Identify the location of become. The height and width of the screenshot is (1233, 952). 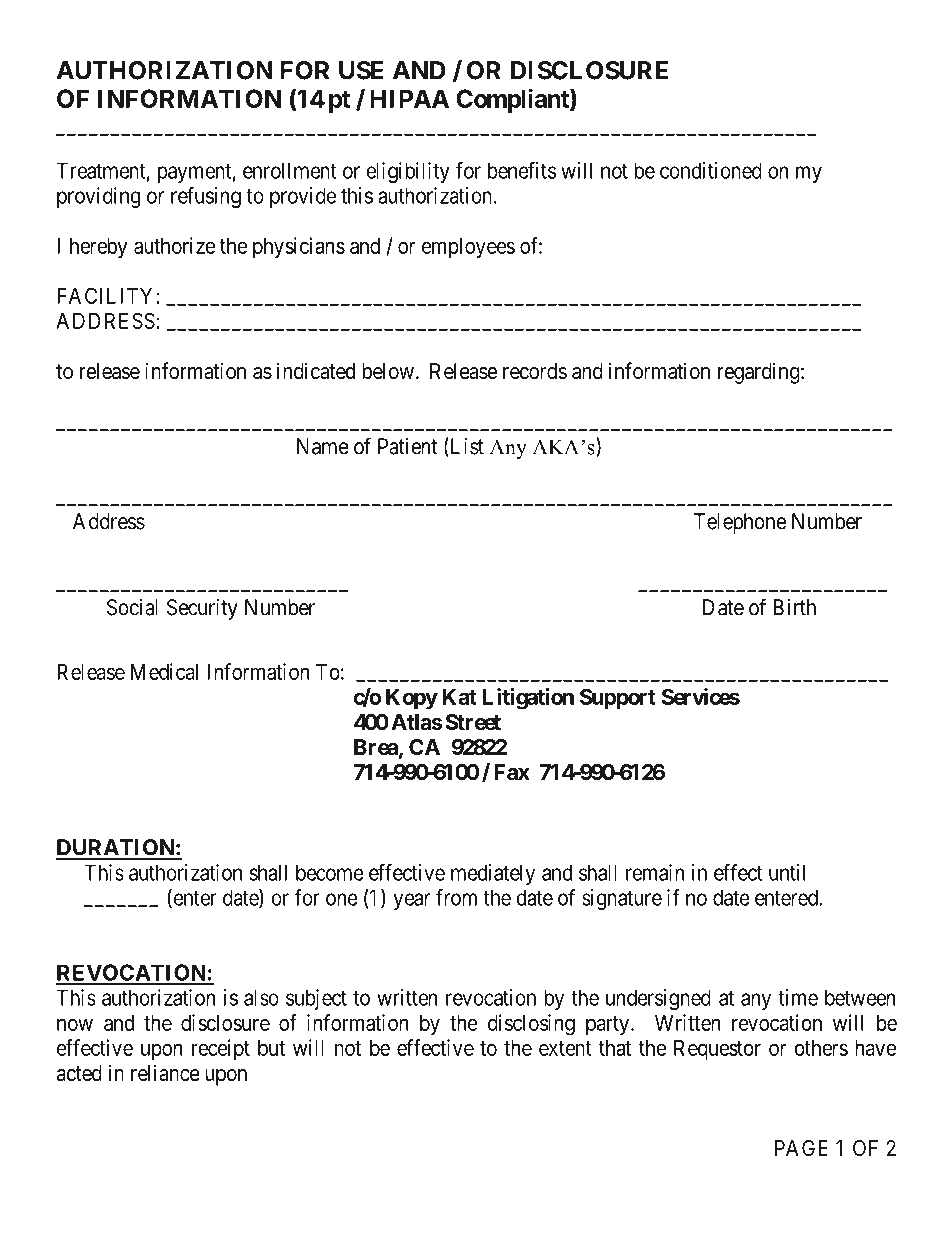
(330, 872).
